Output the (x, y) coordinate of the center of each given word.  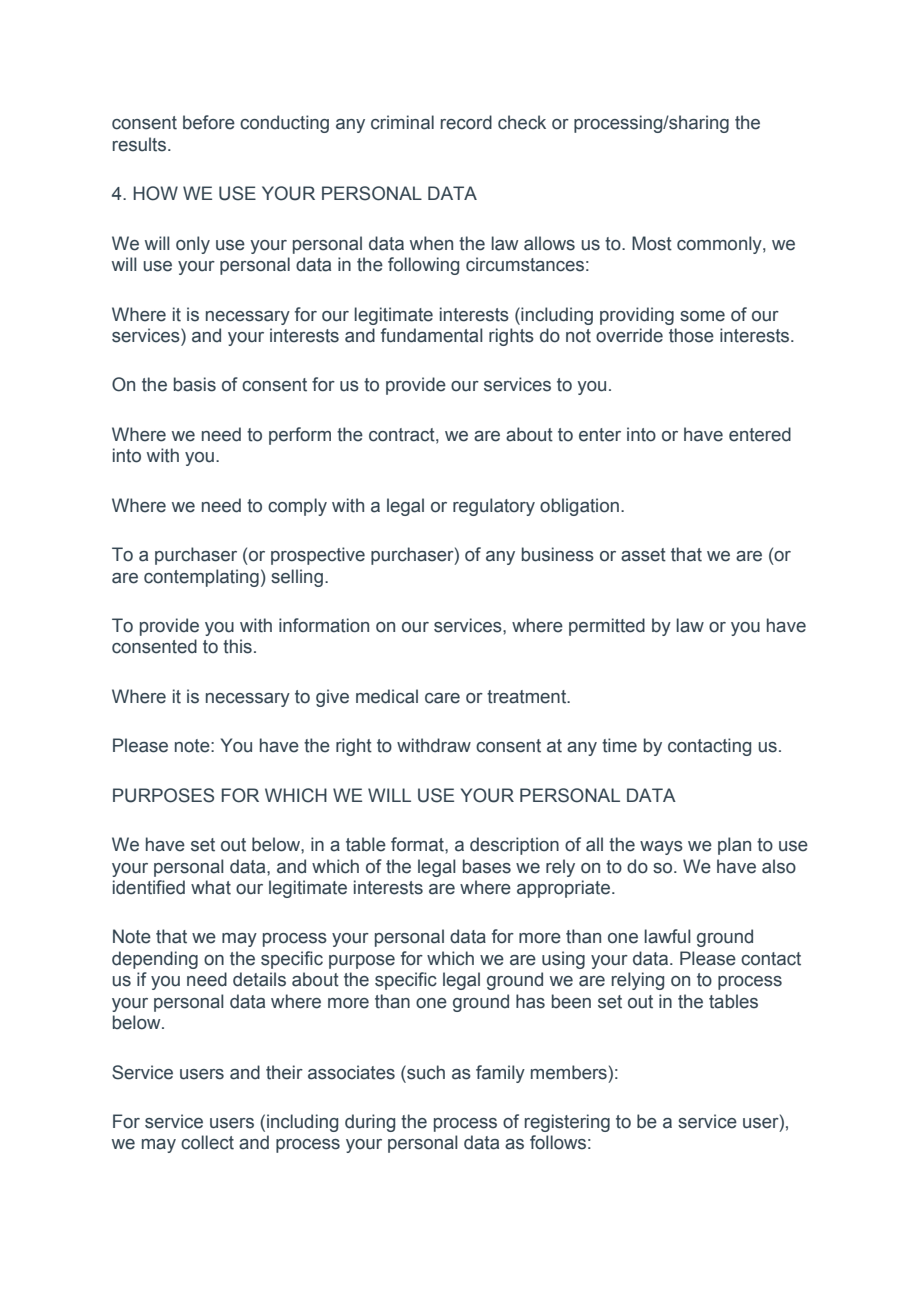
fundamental (432, 335)
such (425, 1072)
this (237, 646)
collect (207, 1142)
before (209, 122)
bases (487, 866)
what (211, 887)
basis (195, 384)
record (466, 122)
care (442, 698)
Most (652, 243)
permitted (607, 627)
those (691, 335)
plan (734, 846)
